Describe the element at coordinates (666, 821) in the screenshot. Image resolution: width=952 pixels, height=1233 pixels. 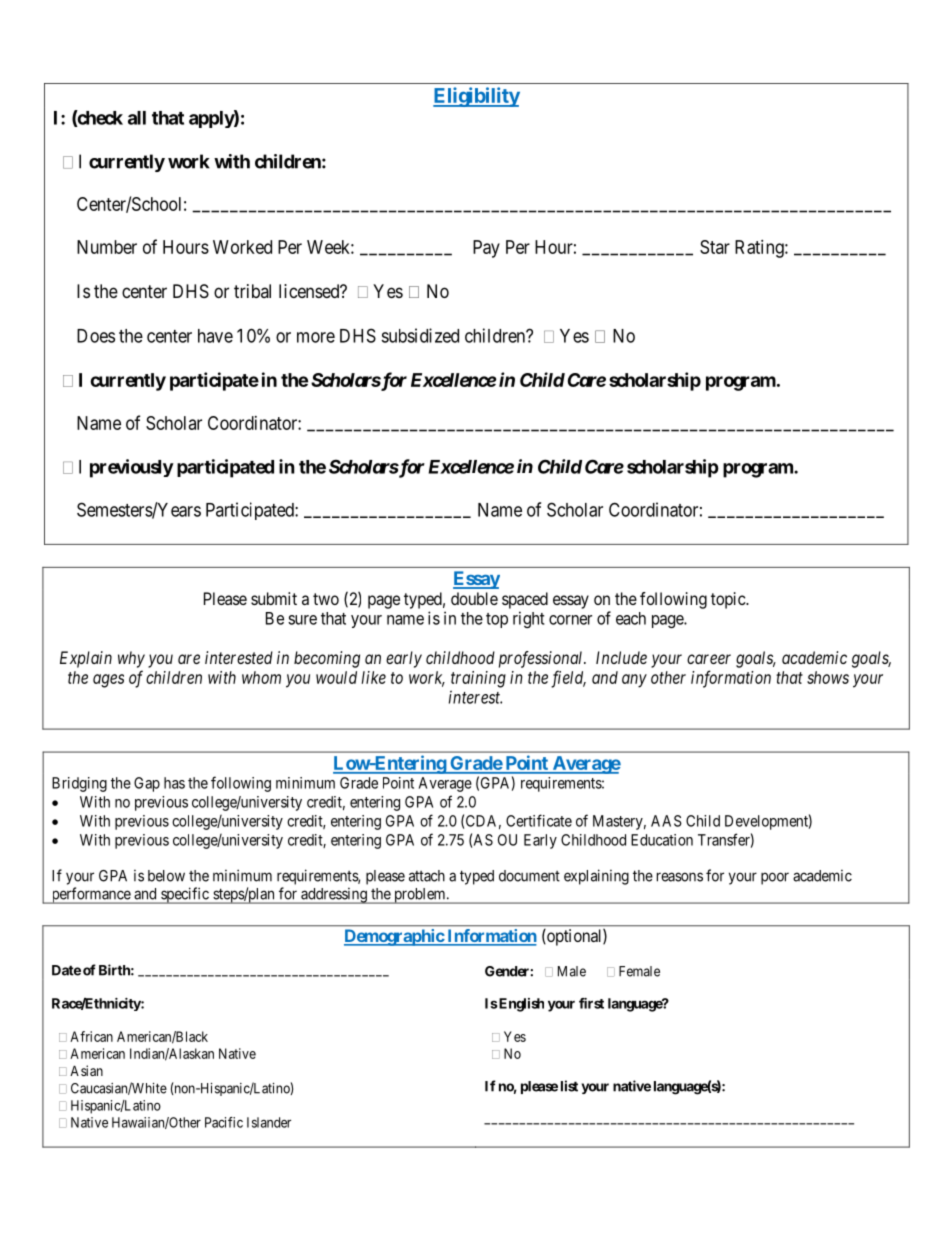
I see `AAS` at that location.
